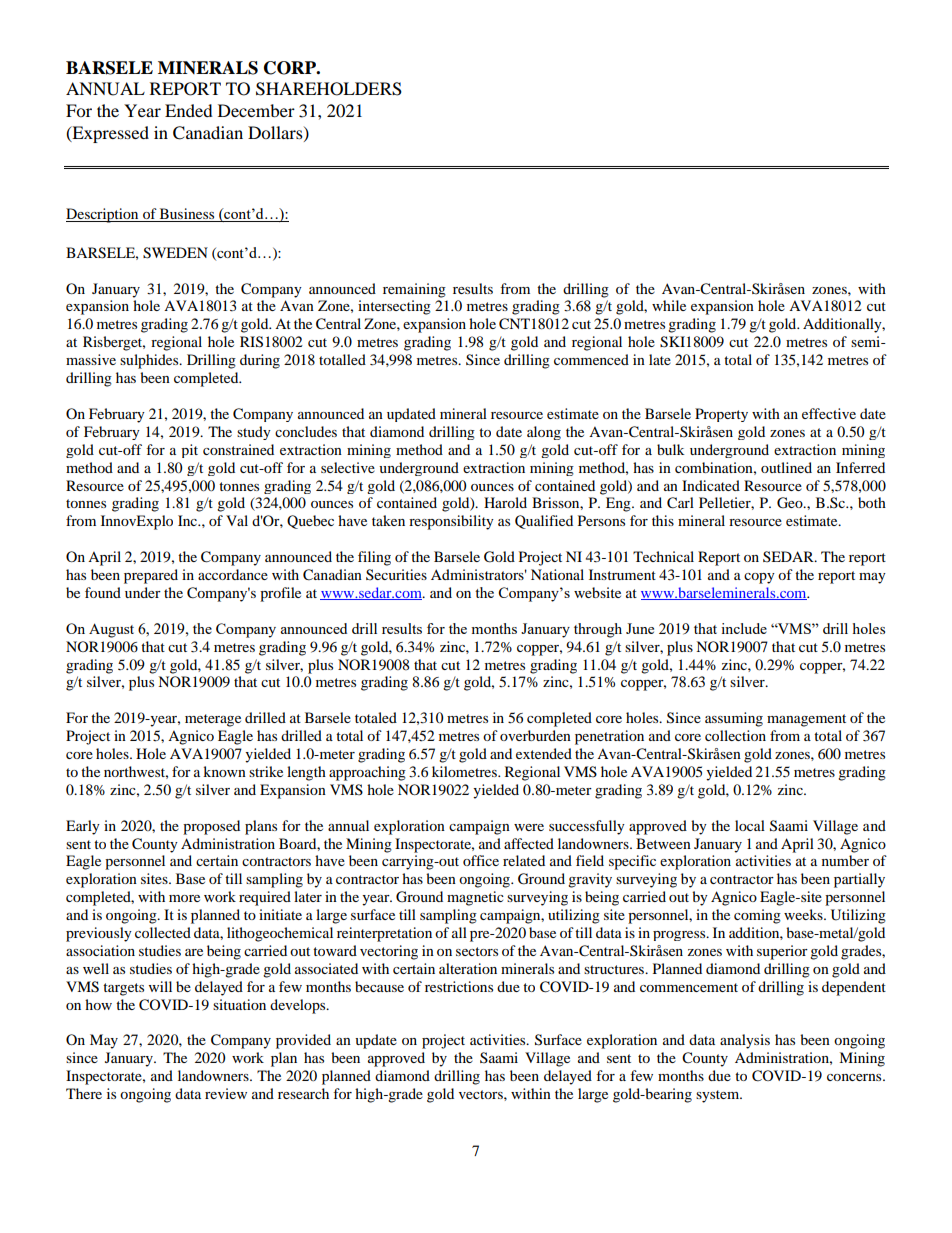 This screenshot has height=1233, width=952. Describe the element at coordinates (557, 574) in the screenshot. I see `National` at that location.
